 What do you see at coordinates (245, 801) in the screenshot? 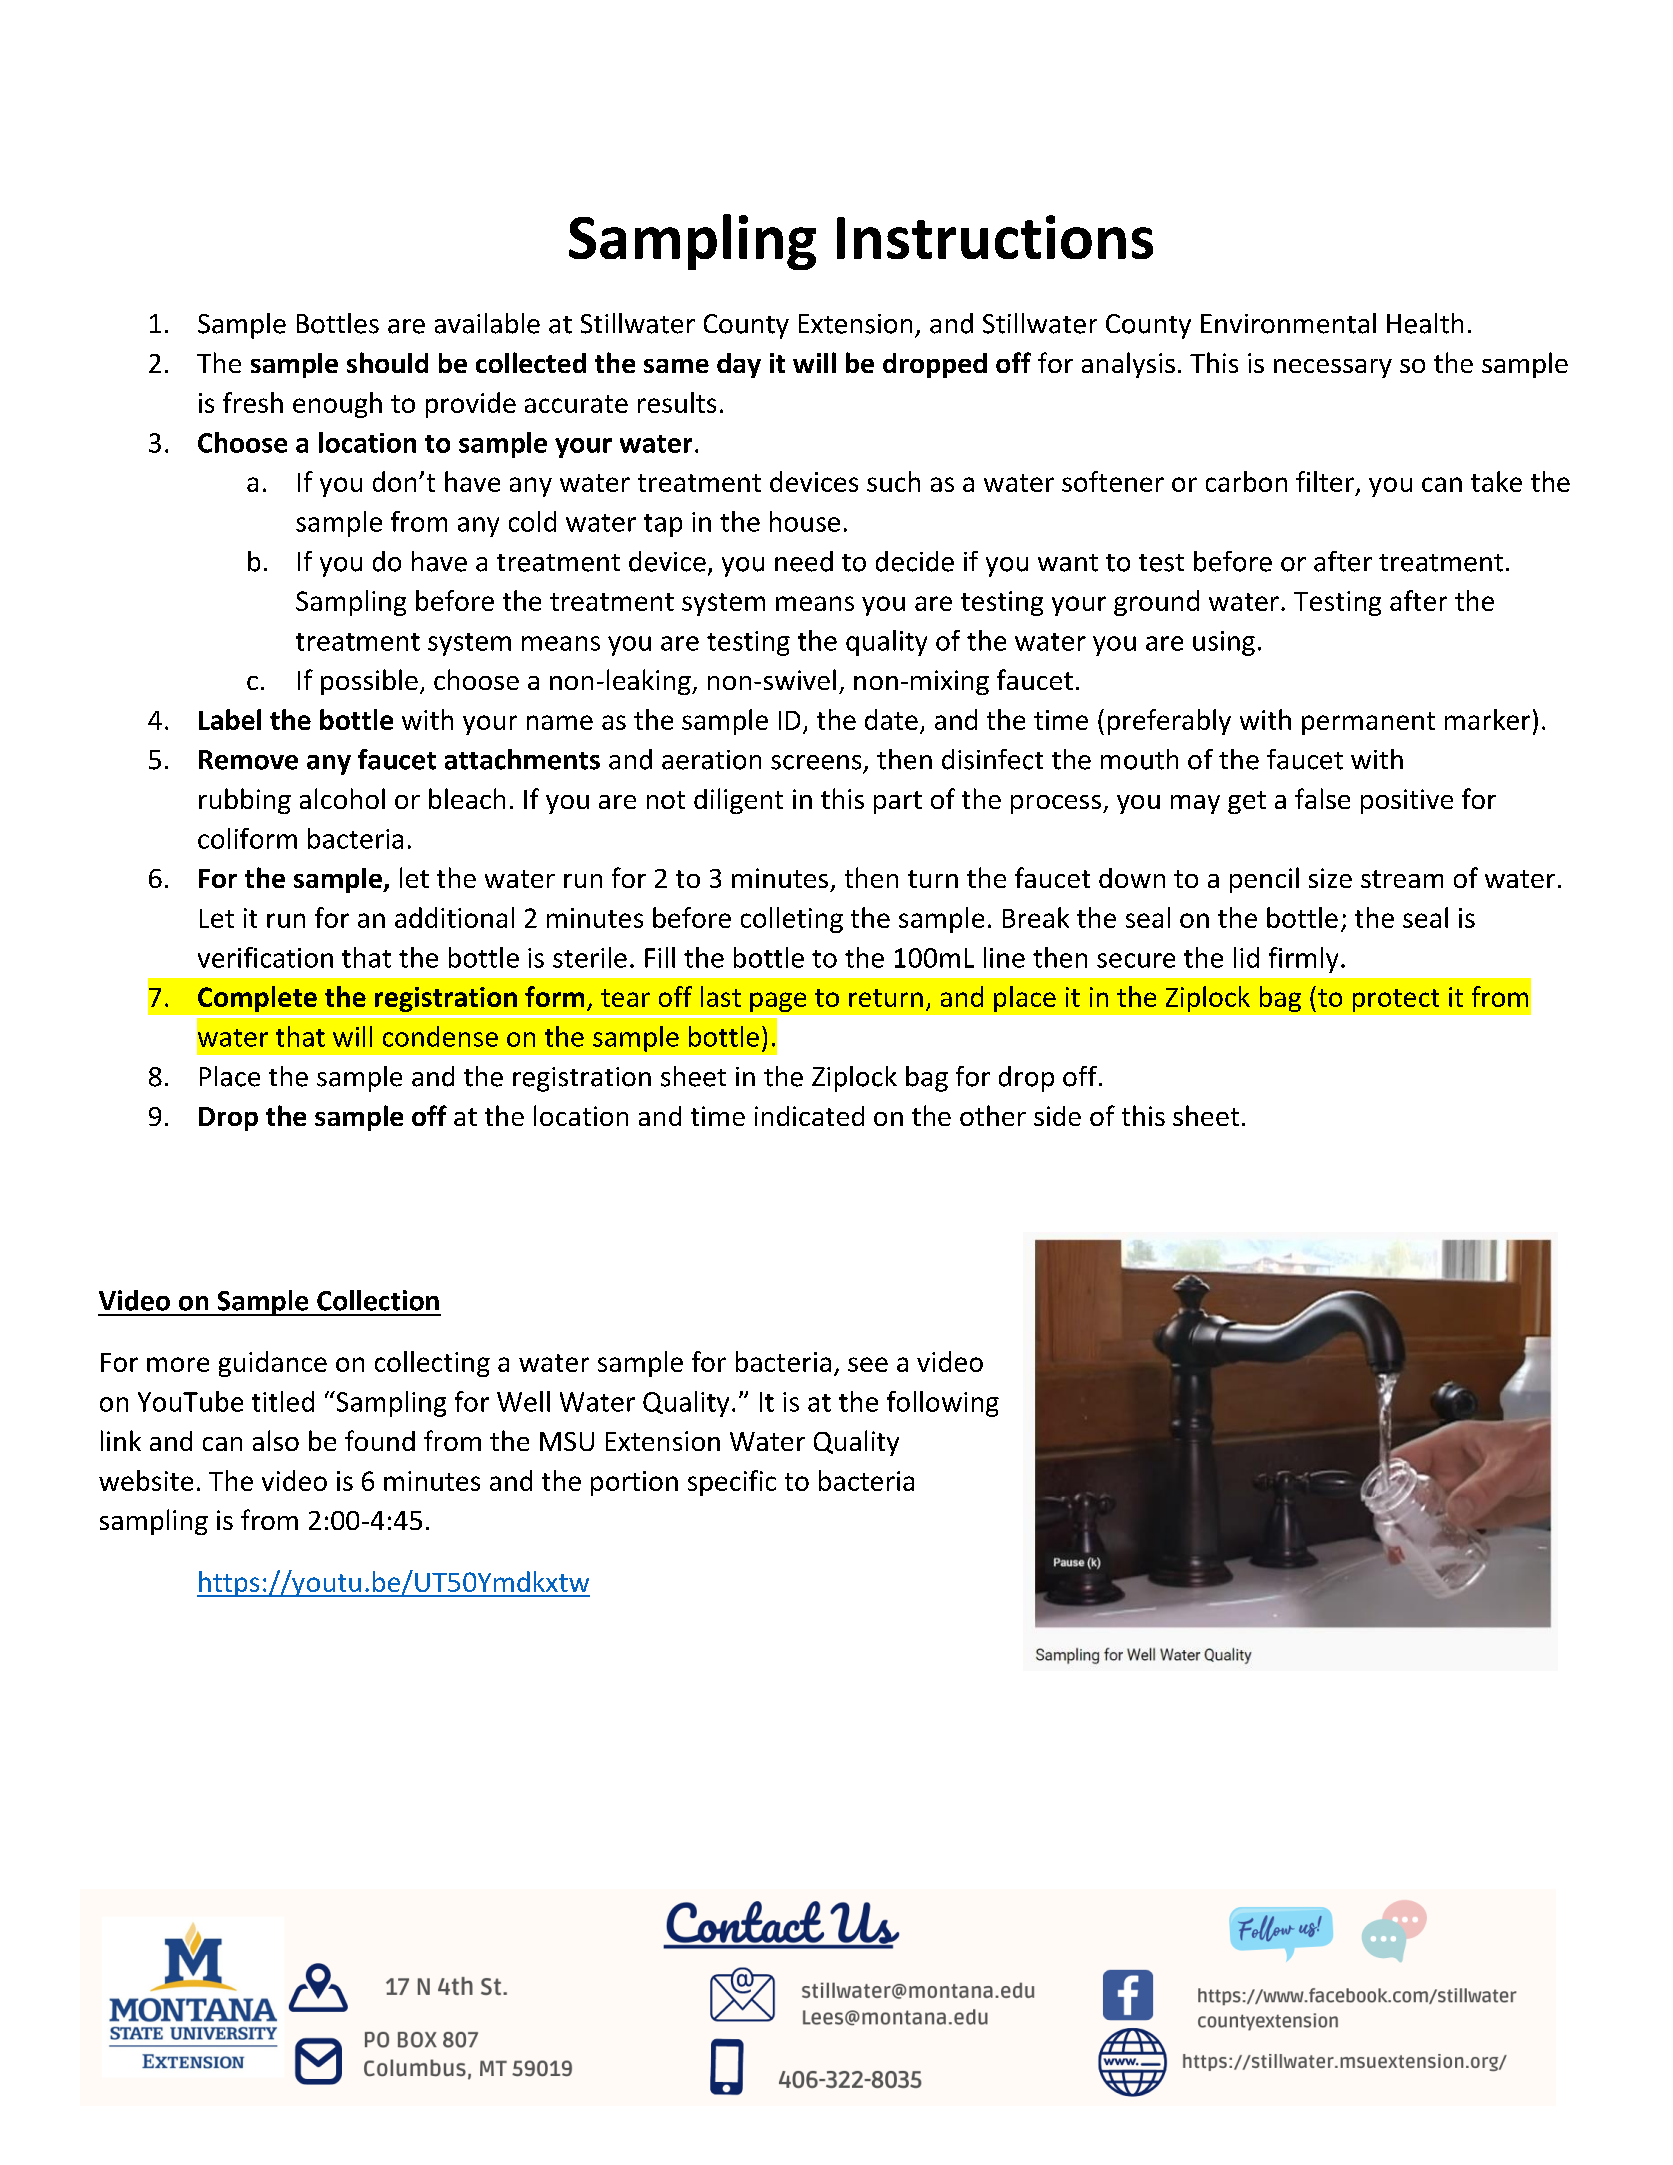
I see `rubbing` at bounding box center [245, 801].
